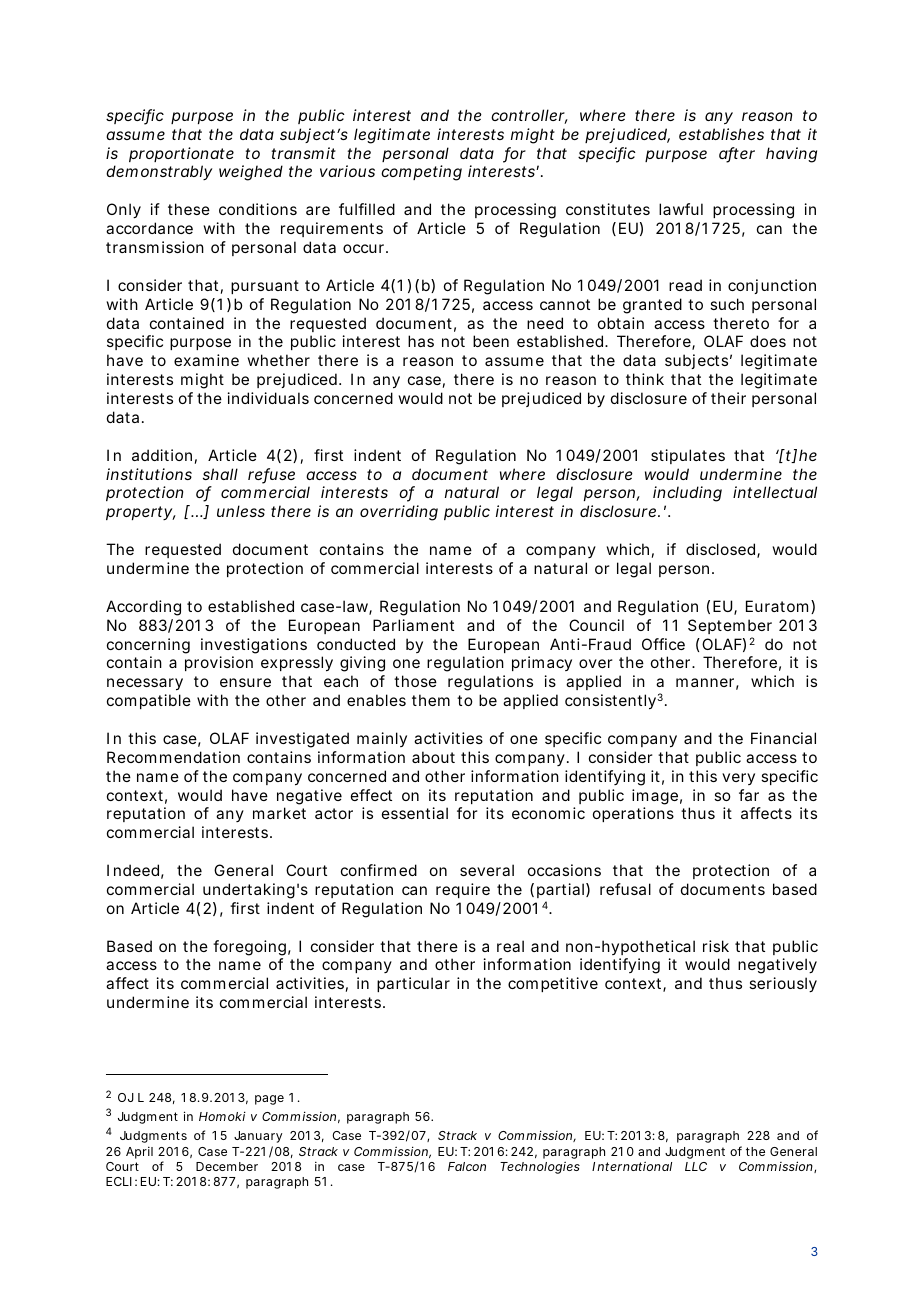 This image has width=924, height=1308. What do you see at coordinates (737, 154) in the image?
I see `after` at bounding box center [737, 154].
